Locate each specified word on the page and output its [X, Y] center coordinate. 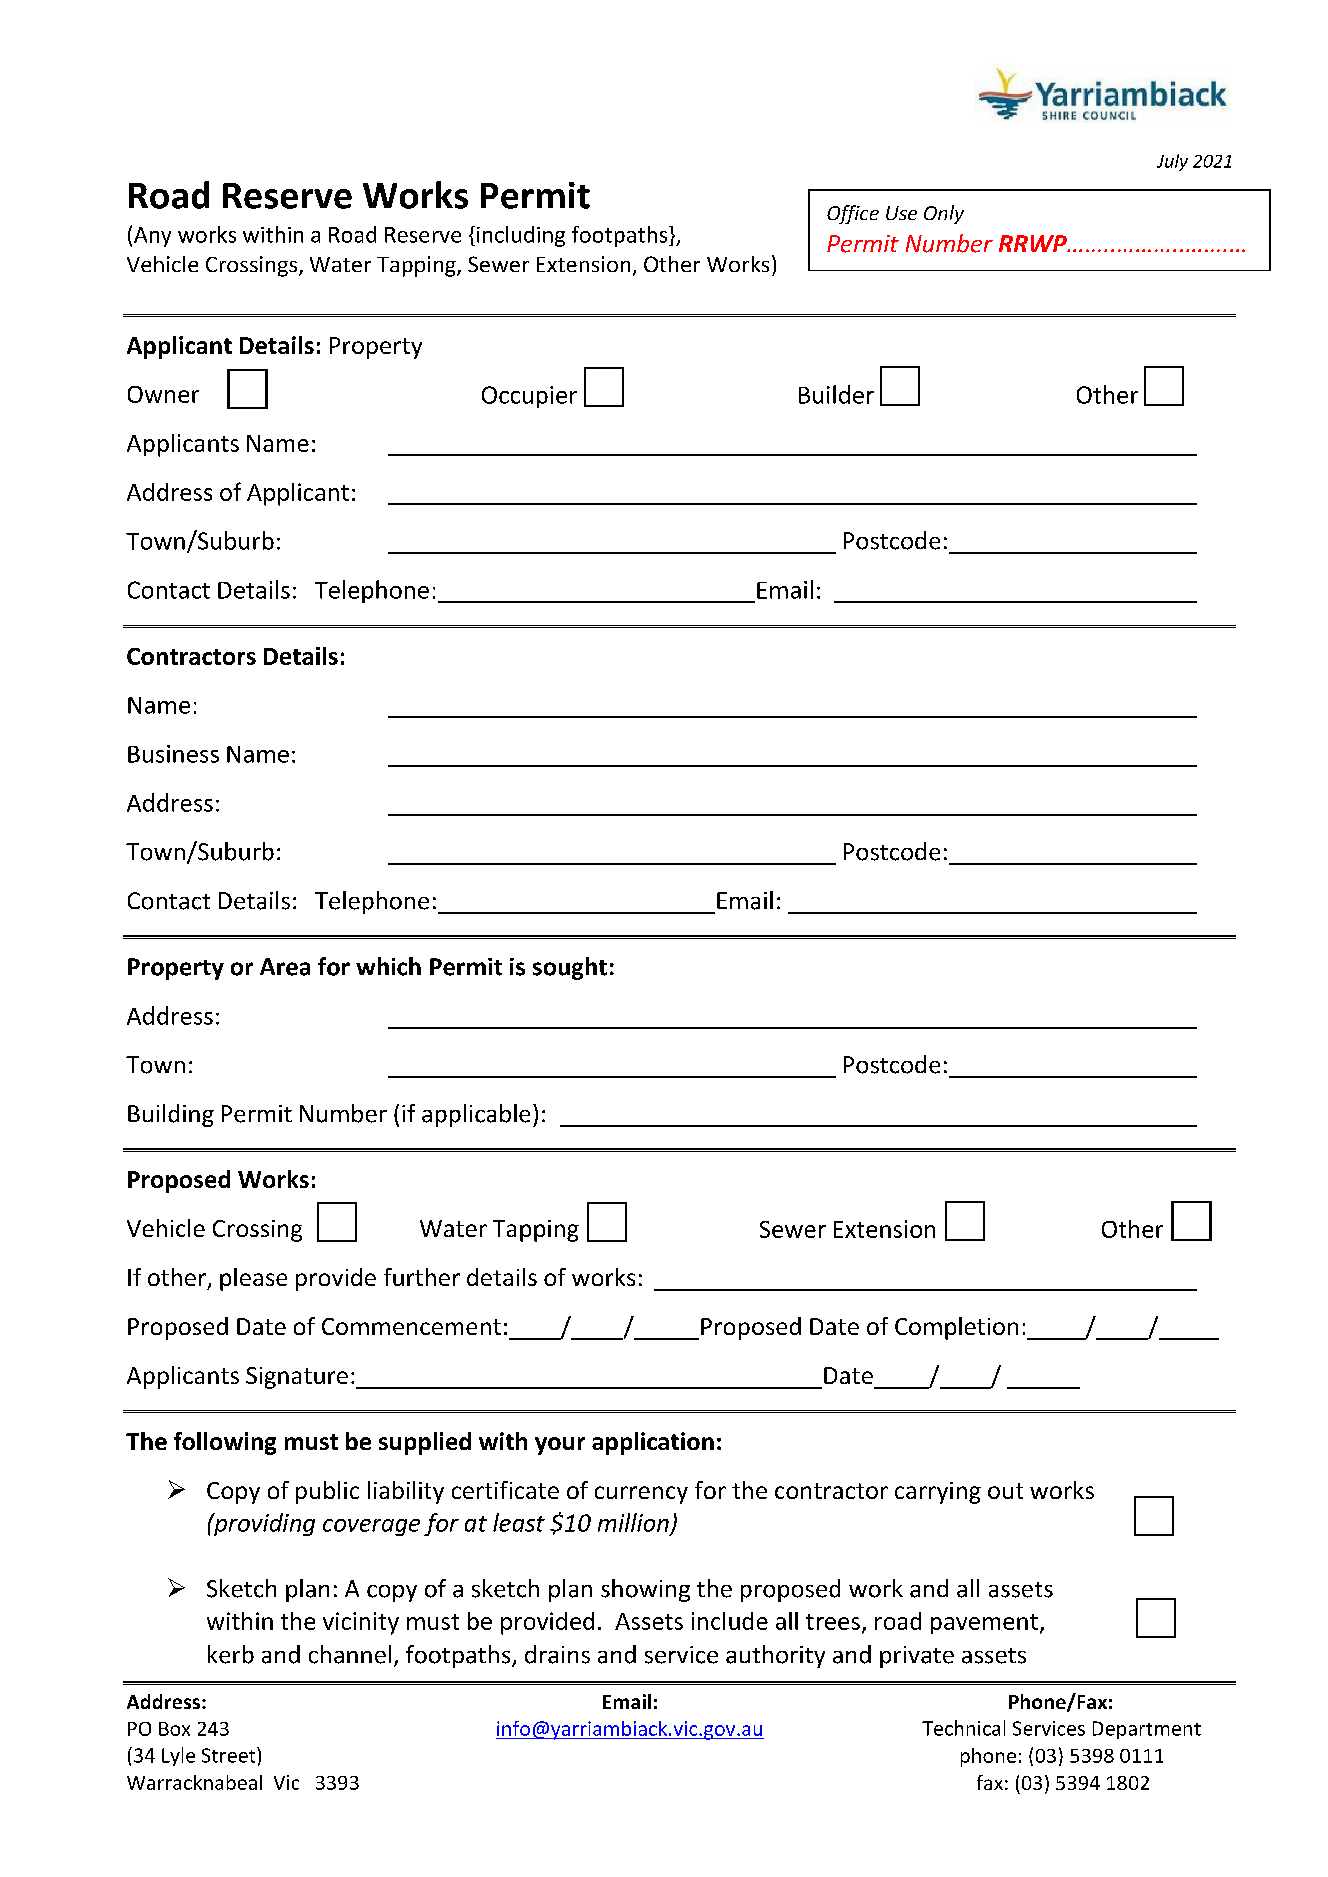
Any [152, 237]
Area [285, 967]
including [521, 236]
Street [230, 1755]
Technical [963, 1728]
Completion [956, 1328]
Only [944, 214]
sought [570, 968]
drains [557, 1654]
